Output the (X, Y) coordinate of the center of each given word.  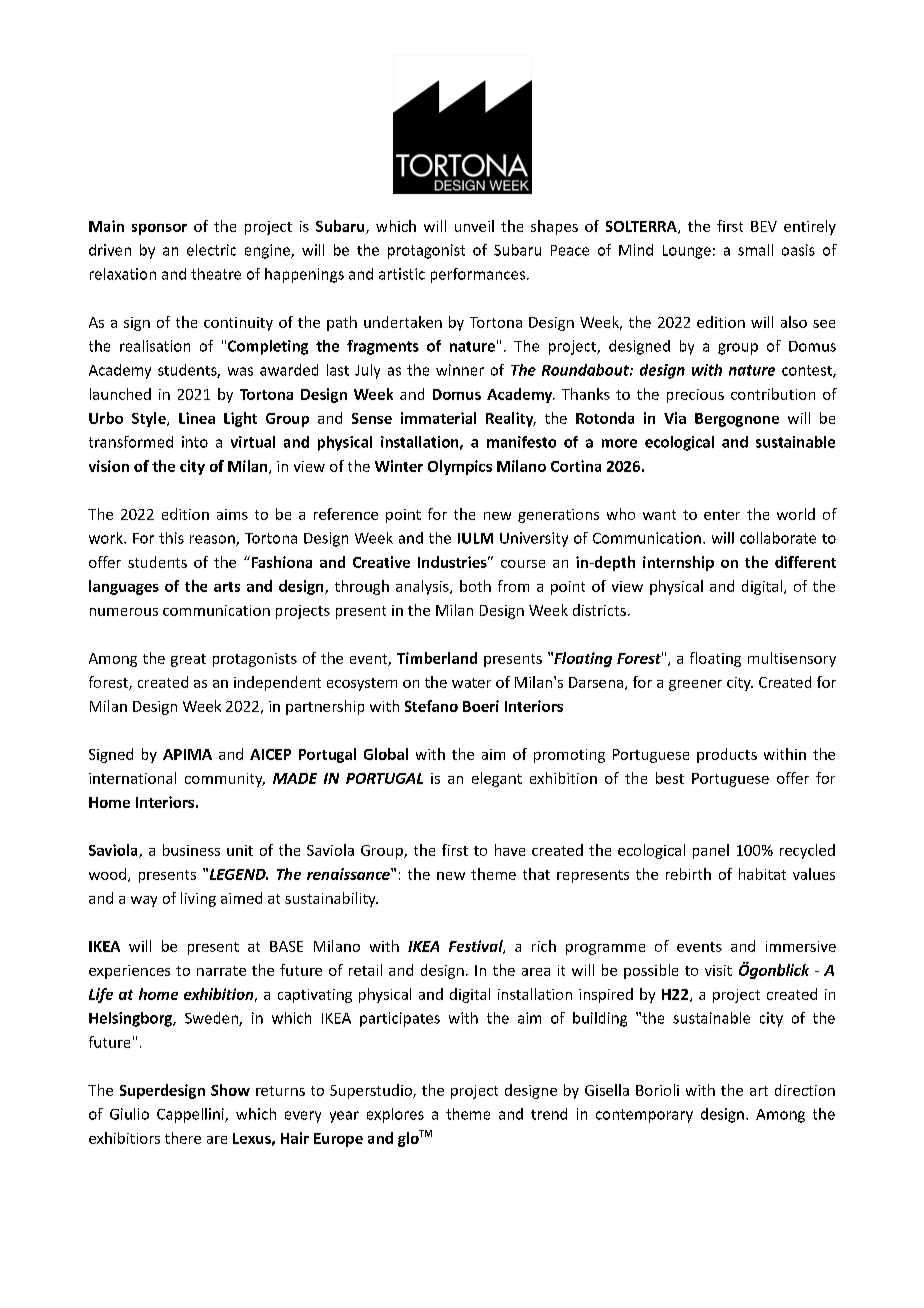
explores (395, 1115)
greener (695, 685)
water (471, 683)
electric (211, 250)
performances (478, 275)
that (536, 874)
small (755, 250)
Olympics (460, 467)
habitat (762, 874)
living (198, 899)
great (188, 660)
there (183, 1138)
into (195, 442)
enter (722, 515)
